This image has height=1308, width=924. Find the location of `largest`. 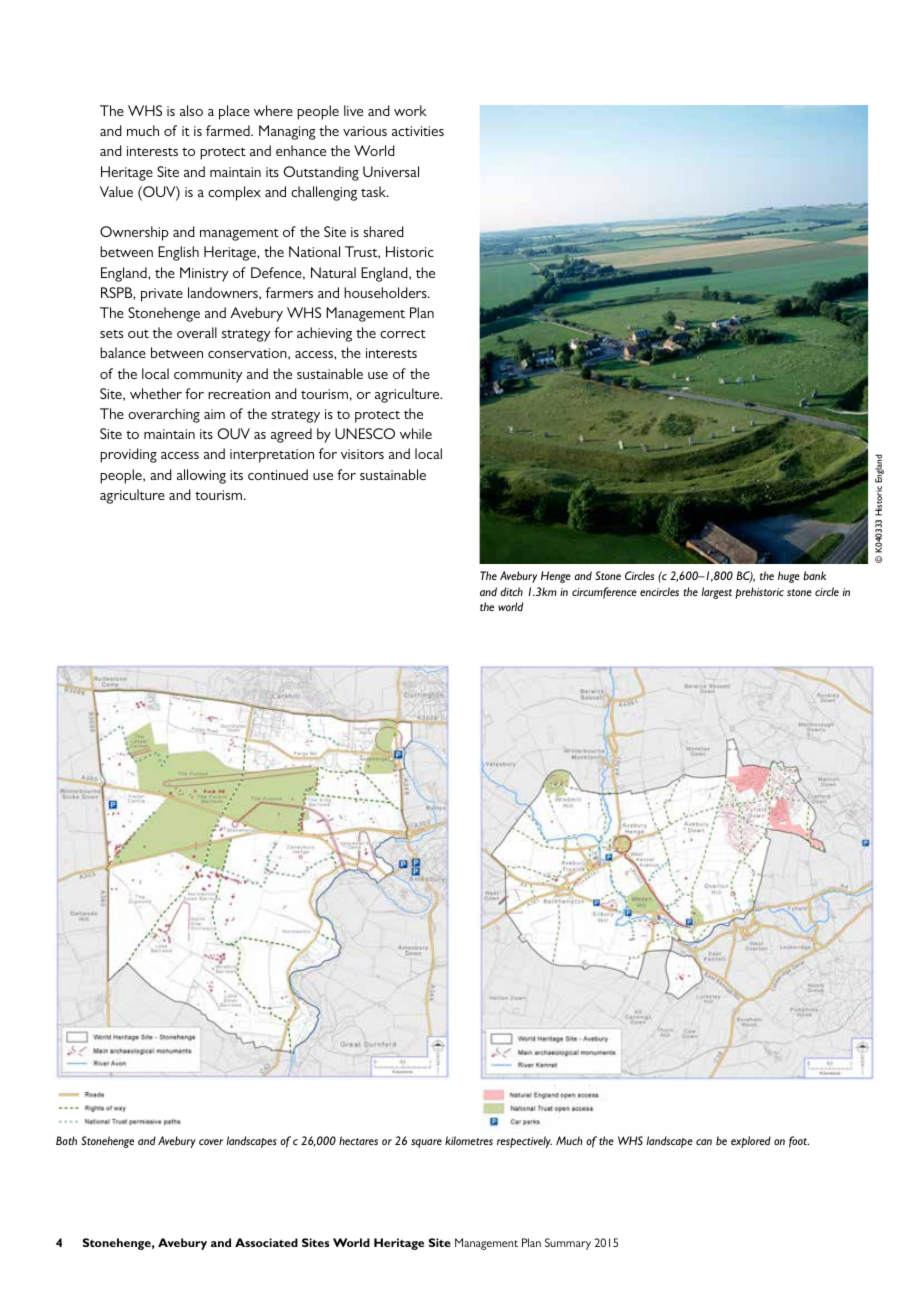

largest is located at coordinates (717, 593).
